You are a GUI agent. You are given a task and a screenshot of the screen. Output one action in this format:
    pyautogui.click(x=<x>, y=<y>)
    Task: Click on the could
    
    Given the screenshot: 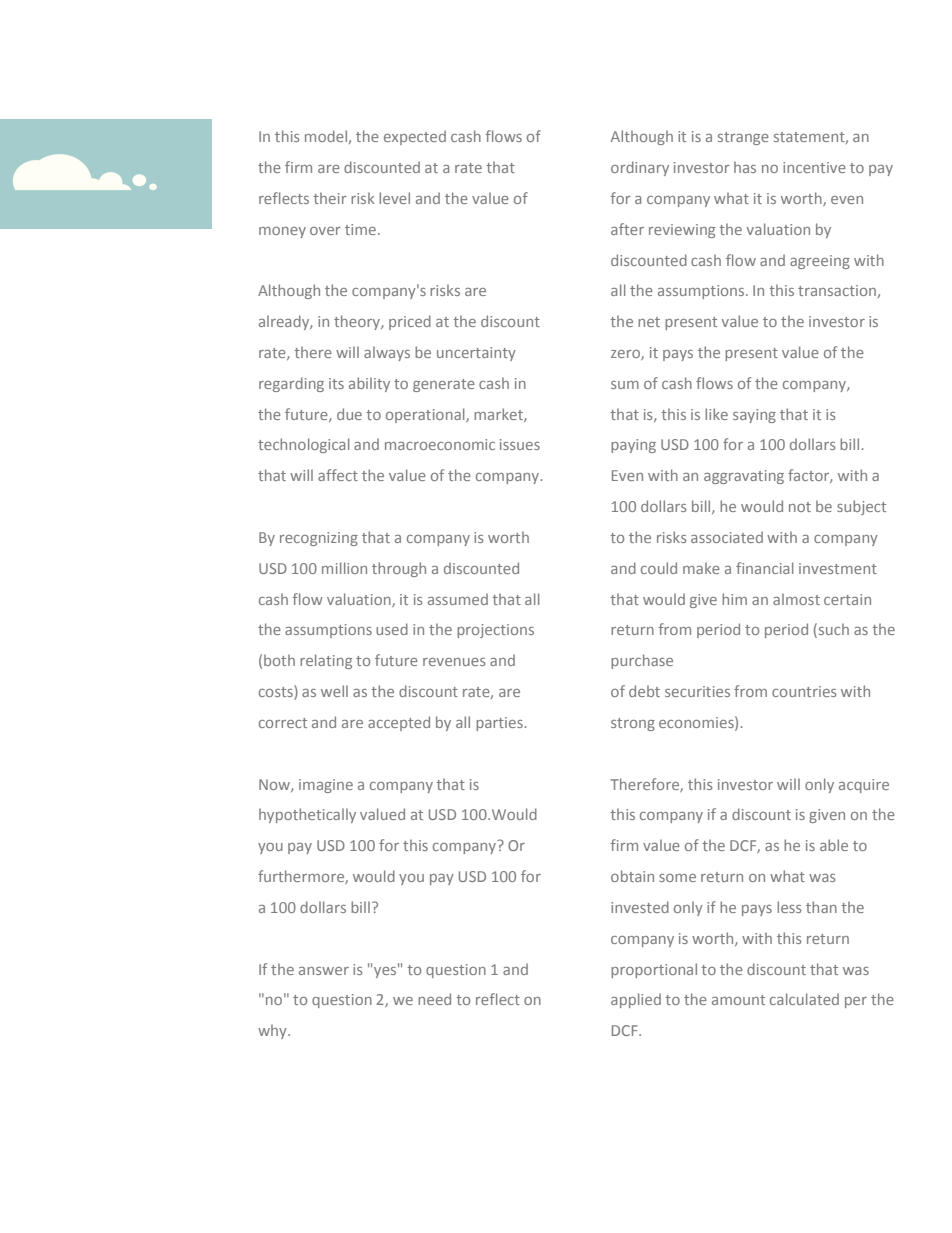 What is the action you would take?
    pyautogui.click(x=659, y=568)
